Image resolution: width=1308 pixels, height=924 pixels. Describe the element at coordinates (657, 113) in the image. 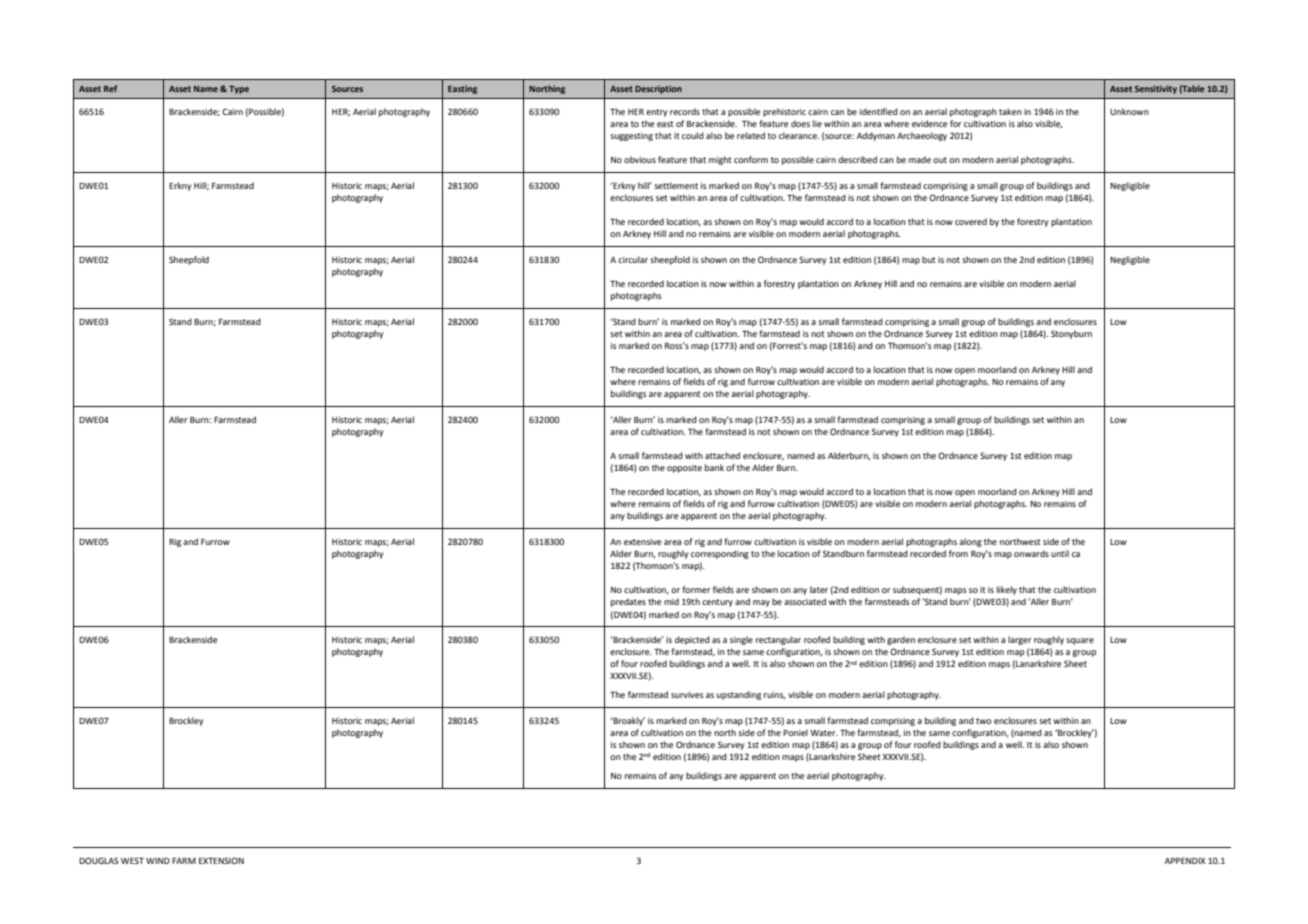

I see `entry` at that location.
